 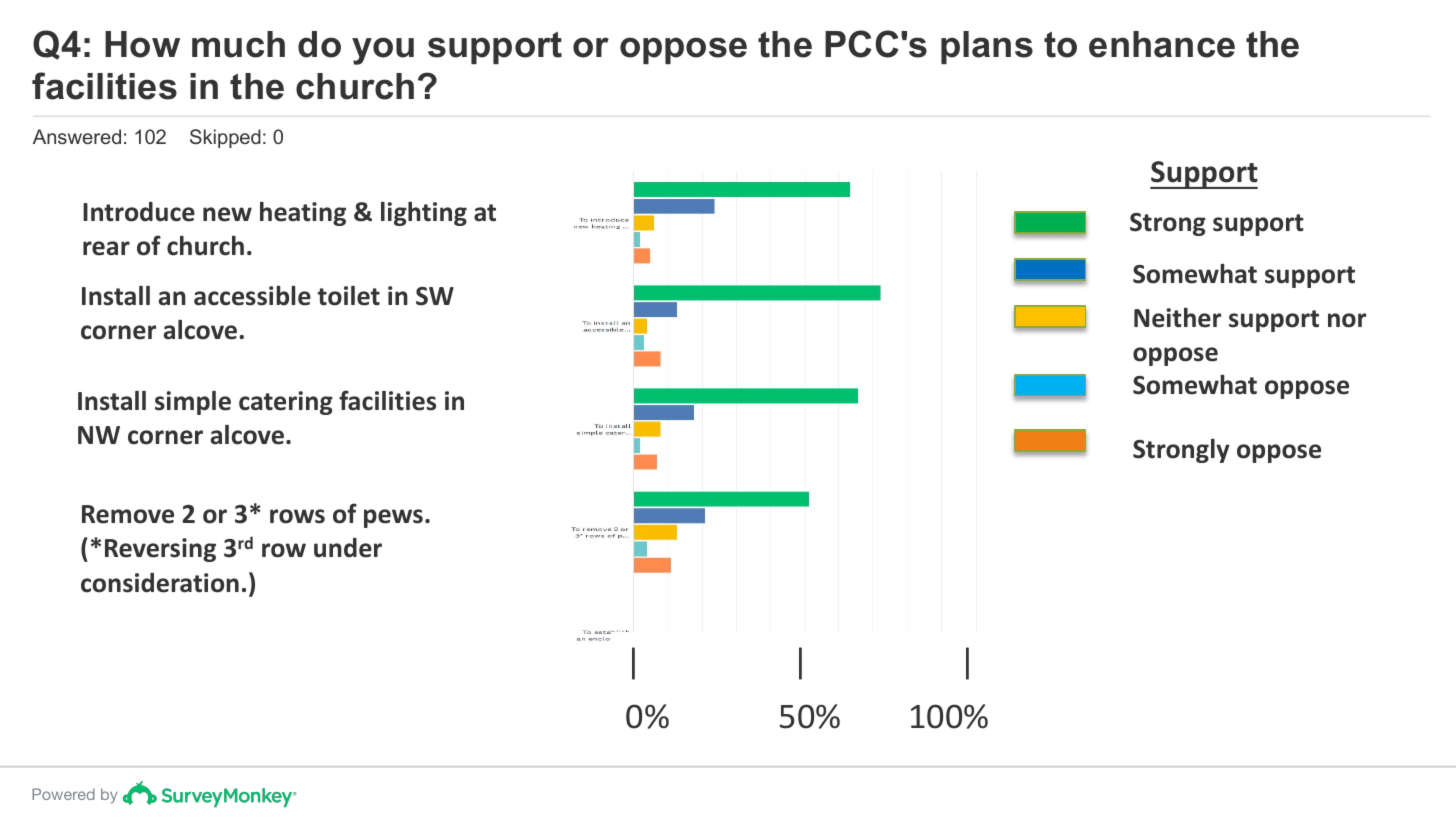 What do you see at coordinates (393, 518) in the screenshot?
I see `pews` at bounding box center [393, 518].
